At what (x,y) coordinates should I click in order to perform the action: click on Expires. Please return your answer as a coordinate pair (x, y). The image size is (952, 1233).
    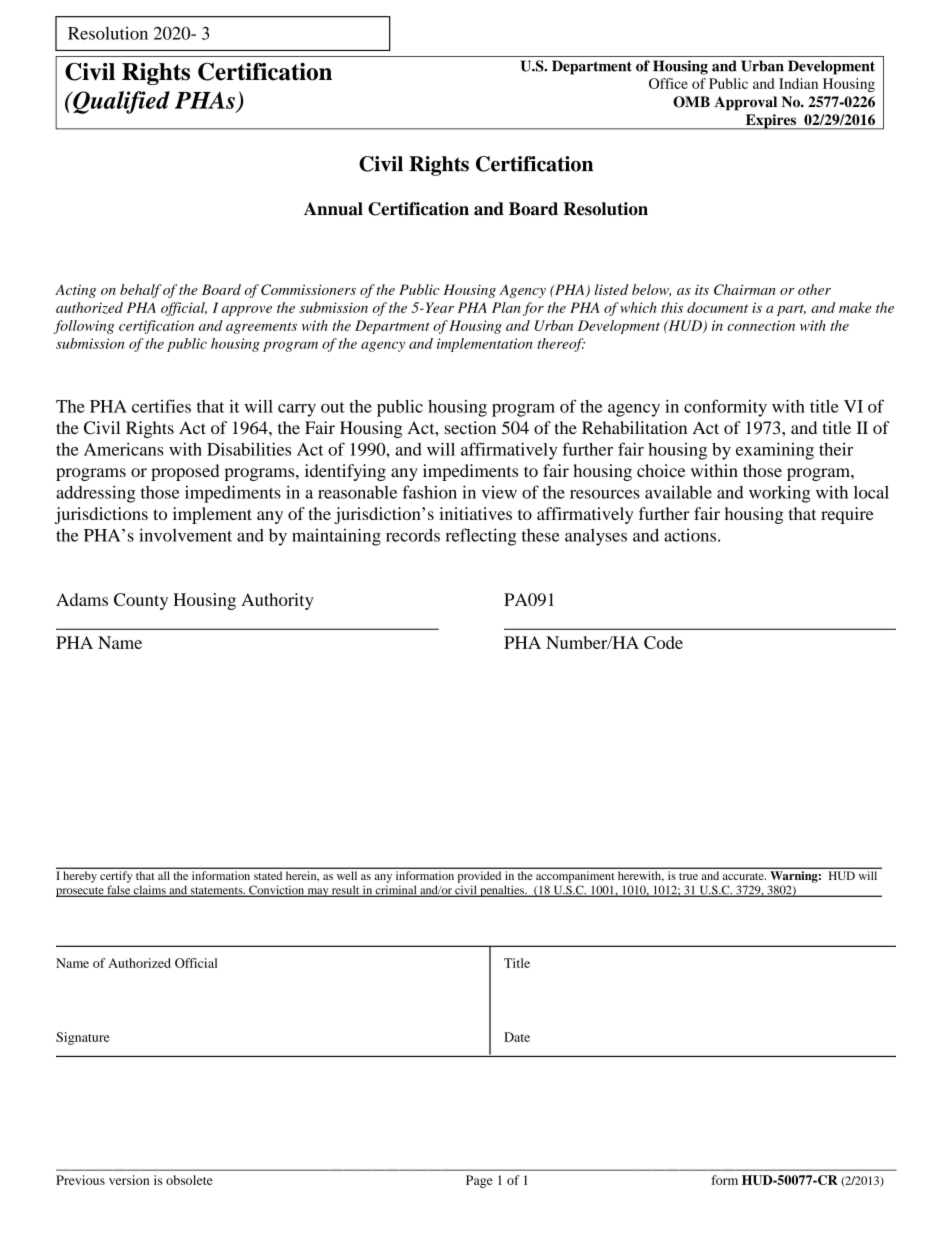
    Looking at the image, I should click on (770, 122).
